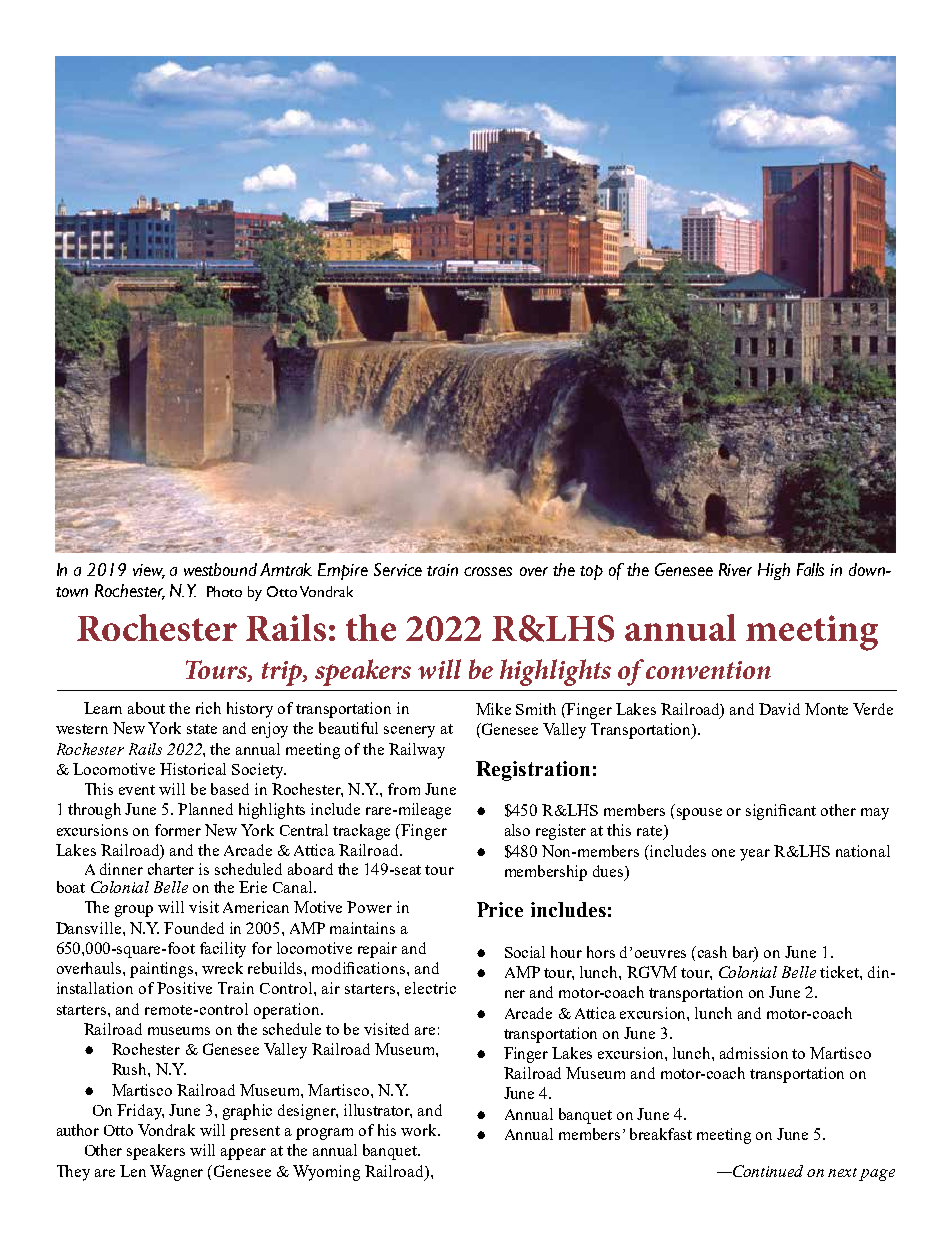 The width and height of the screenshot is (952, 1233). I want to click on Registration, so click(533, 771).
